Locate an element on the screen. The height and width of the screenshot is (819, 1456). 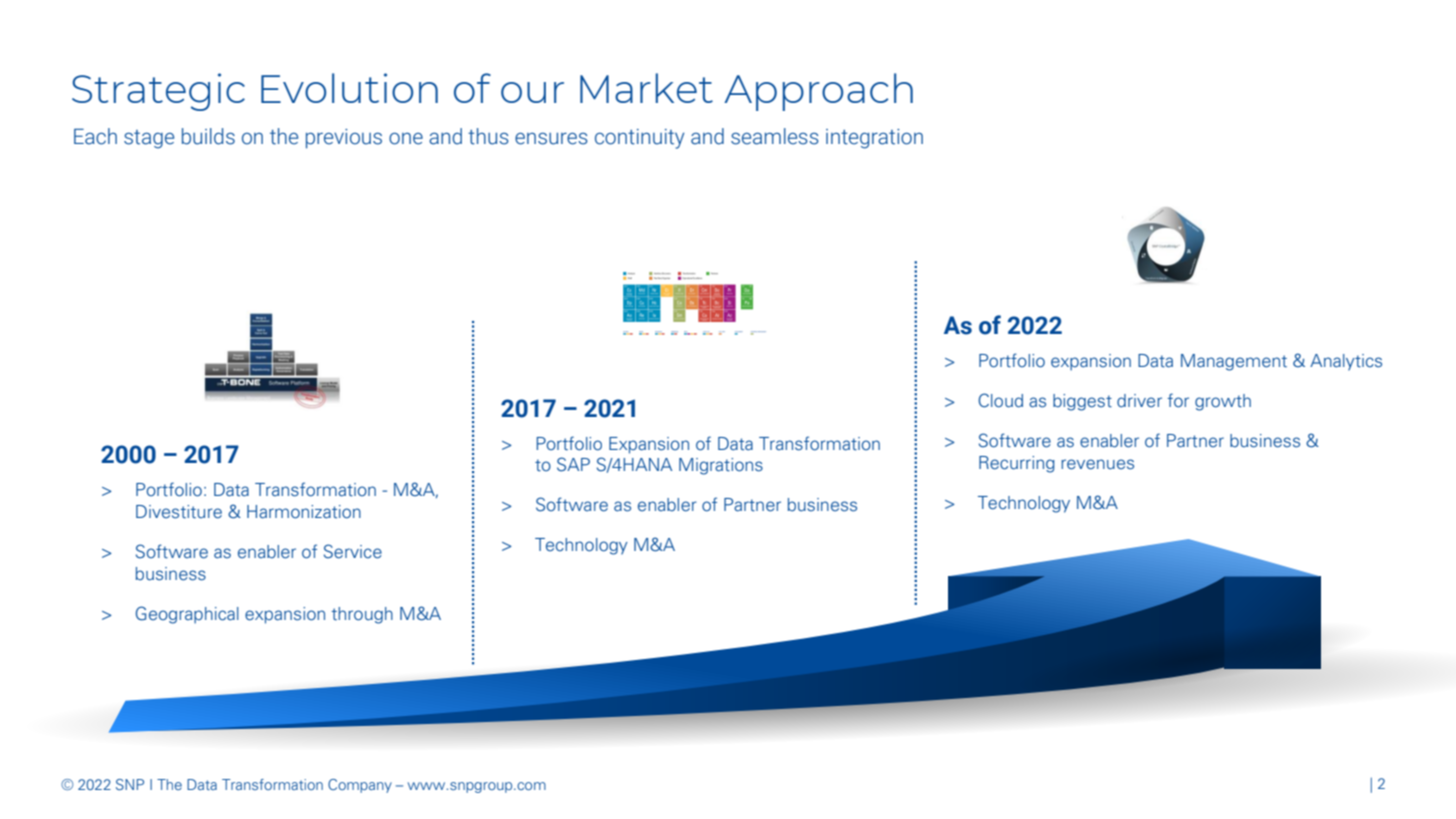
Market is located at coordinates (646, 88).
